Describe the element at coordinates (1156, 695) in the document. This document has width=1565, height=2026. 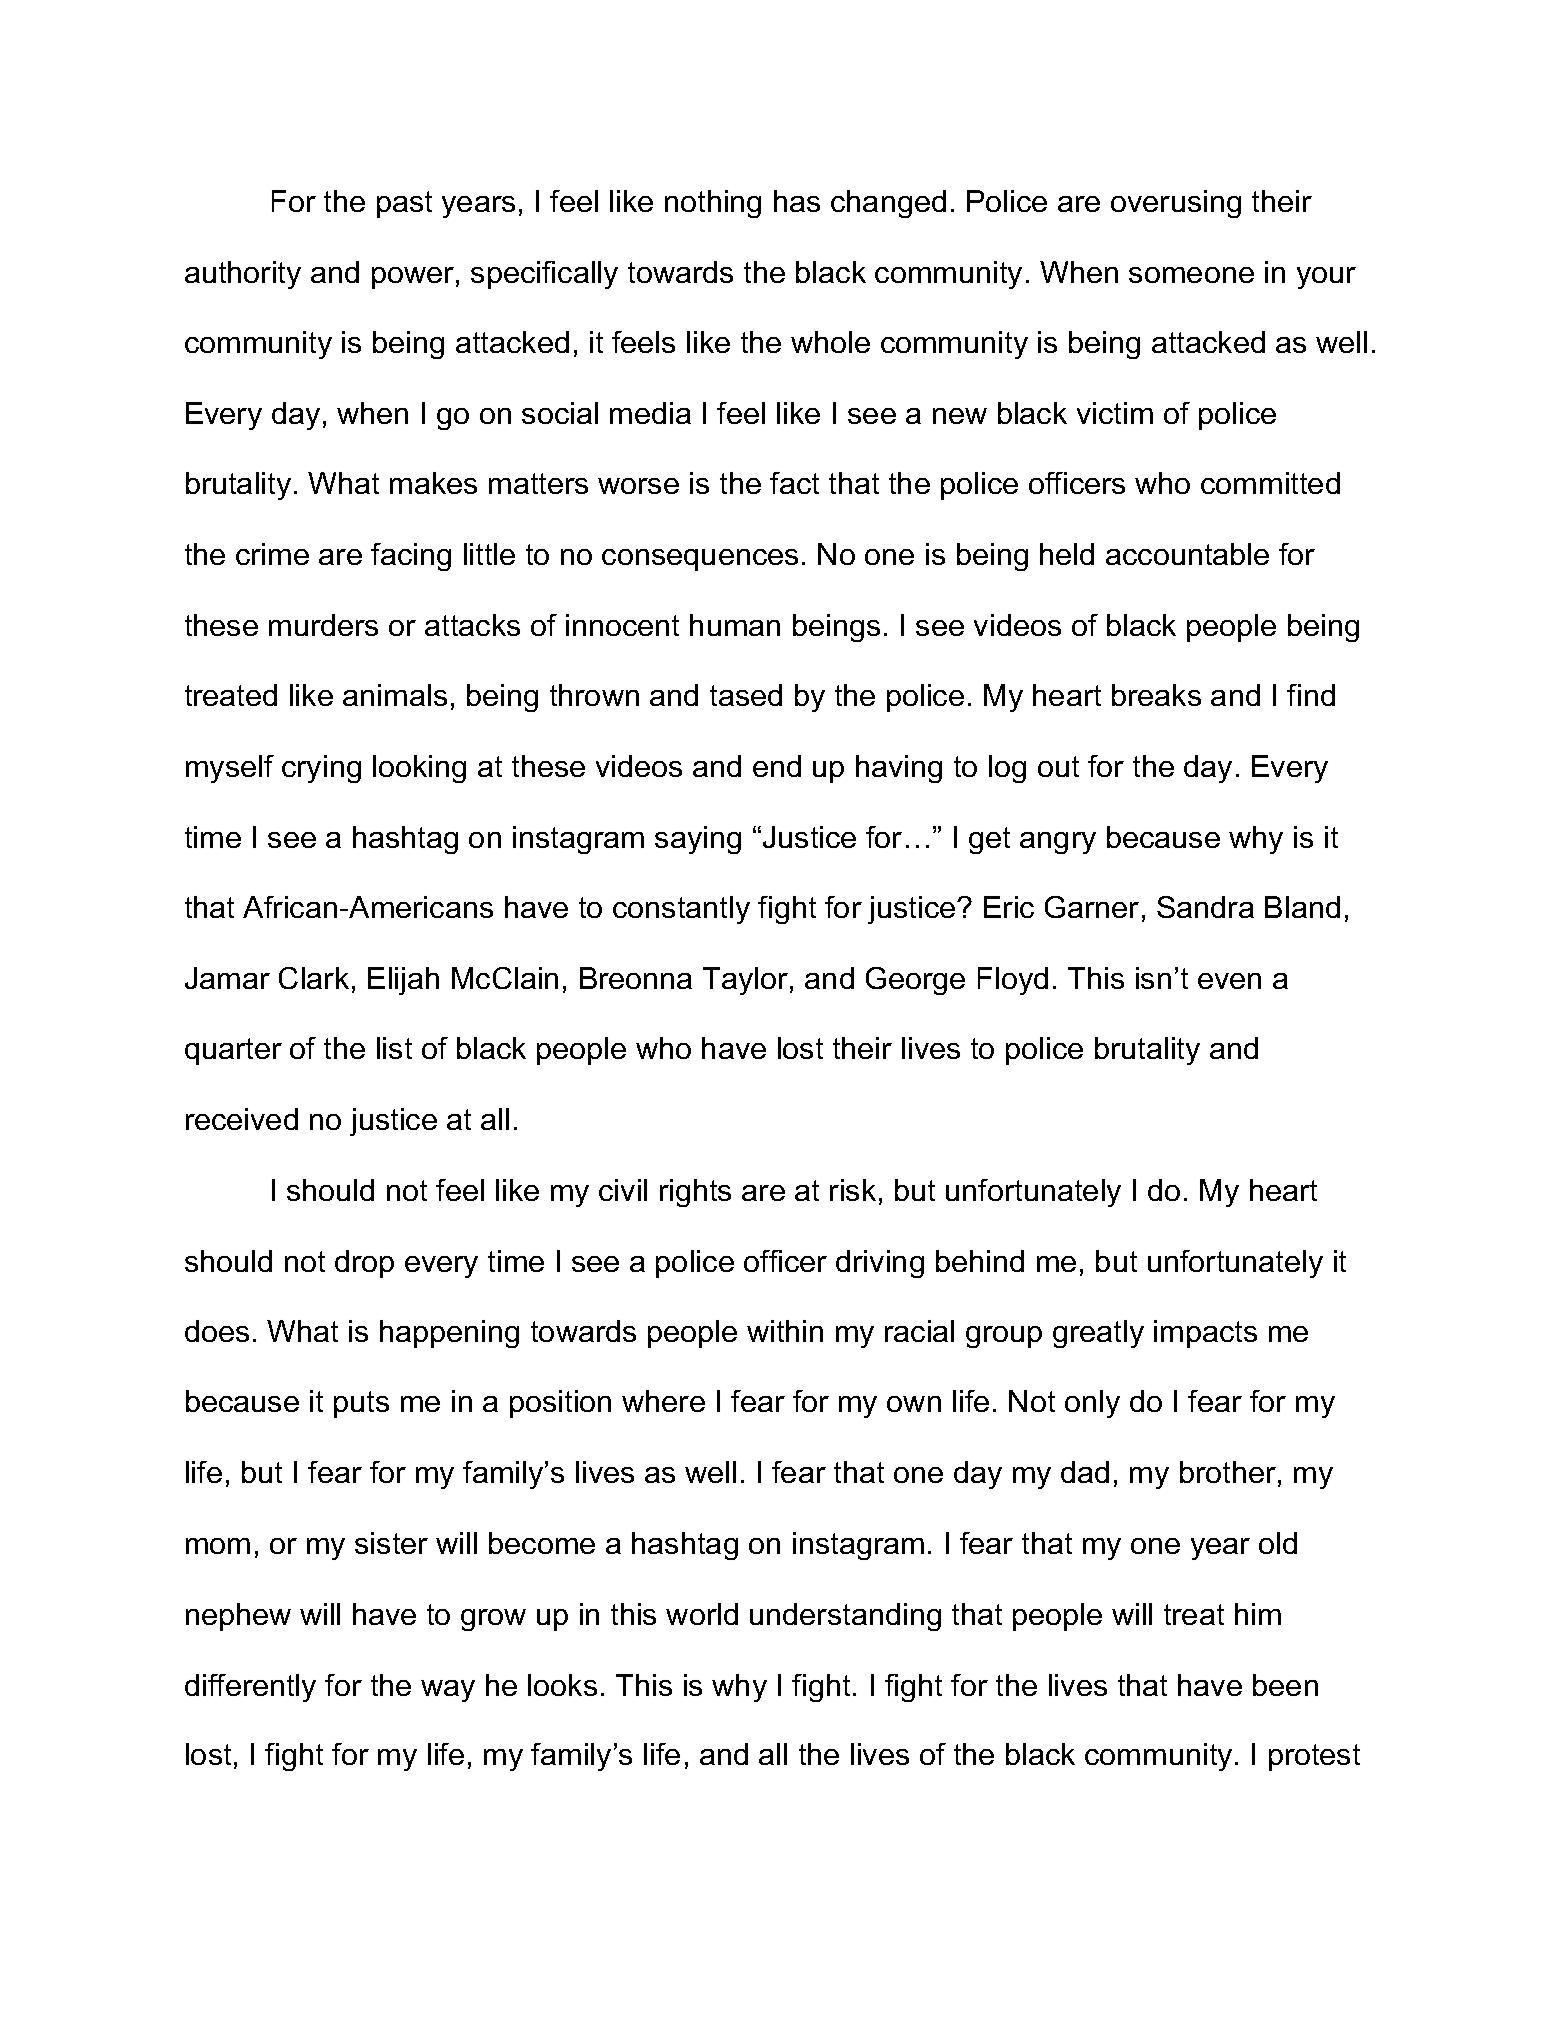
I see `breaks` at that location.
